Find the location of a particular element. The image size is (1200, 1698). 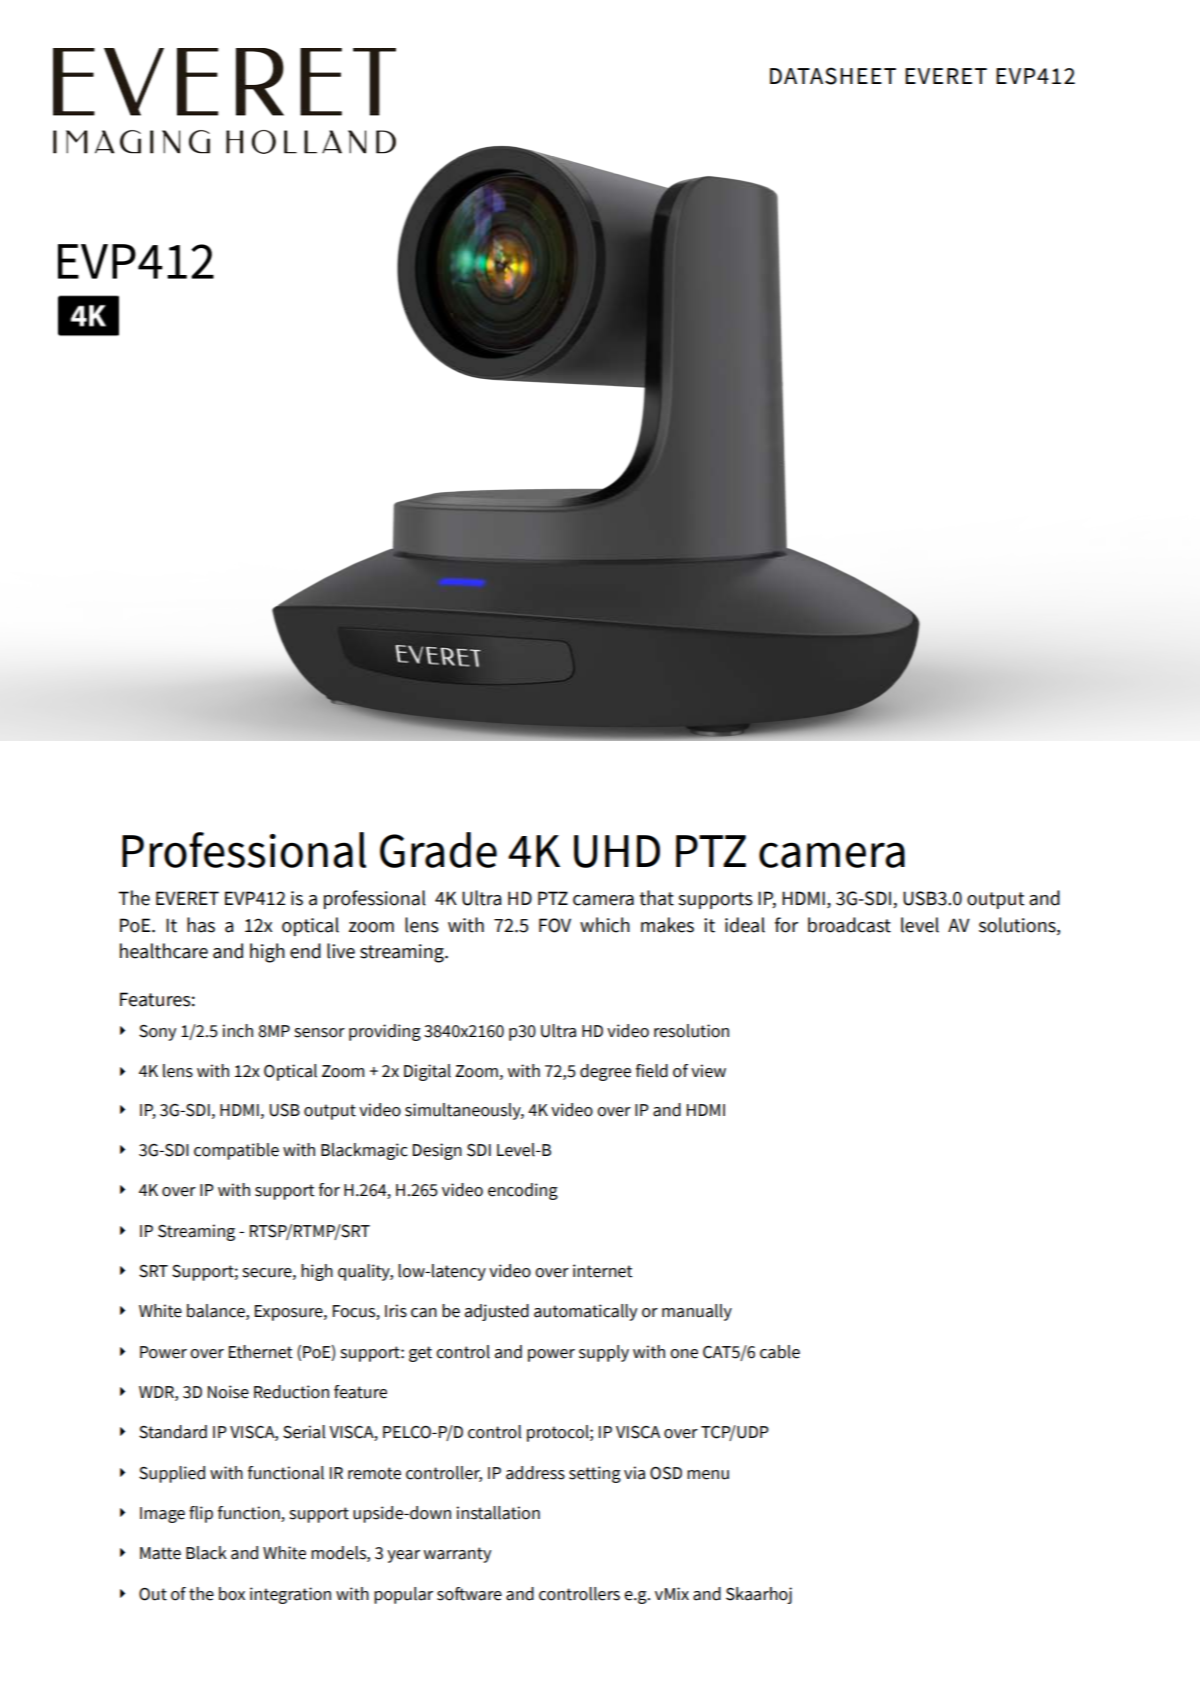

solutions is located at coordinates (1018, 925).
